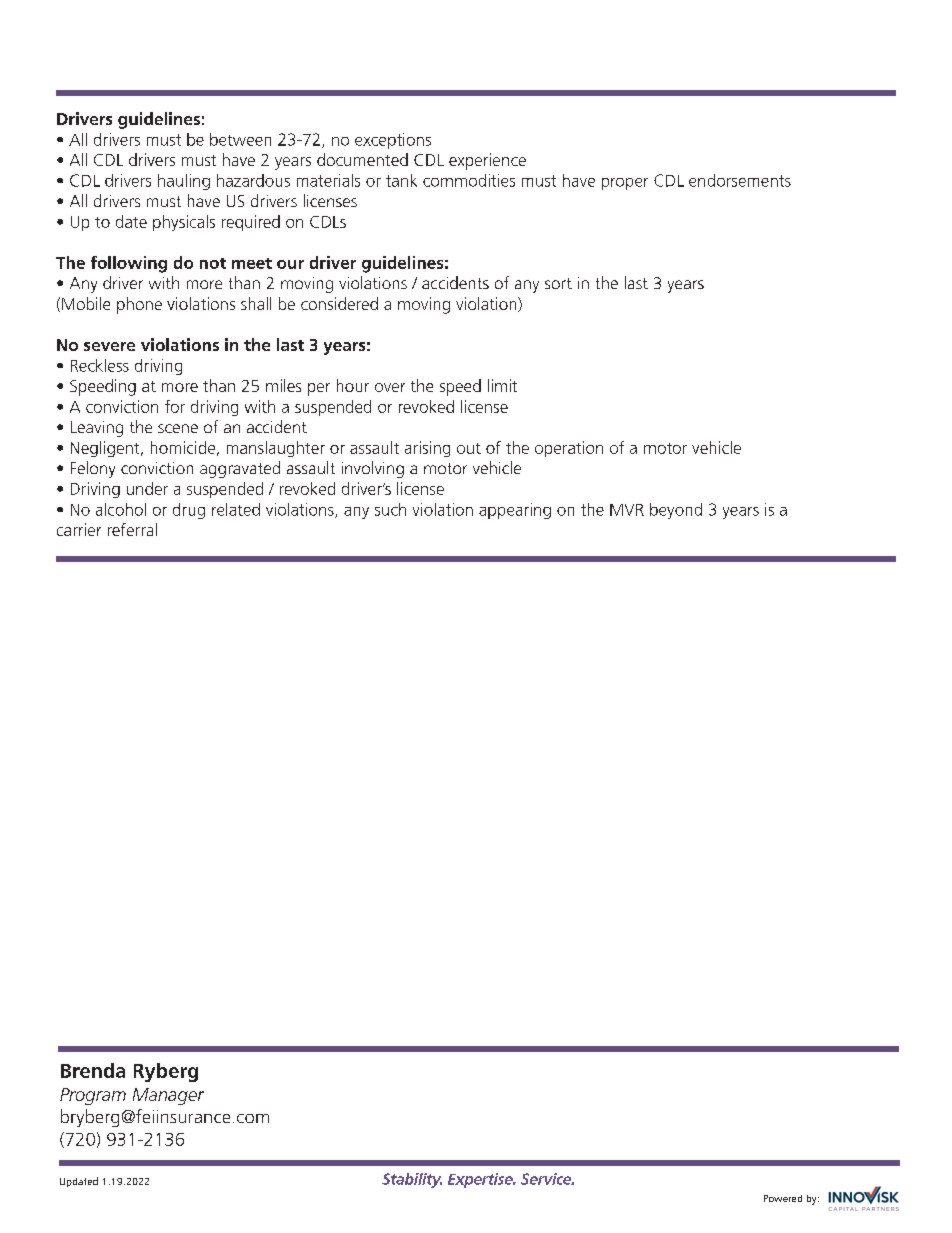 The height and width of the screenshot is (1233, 952). I want to click on endorsements, so click(740, 180).
